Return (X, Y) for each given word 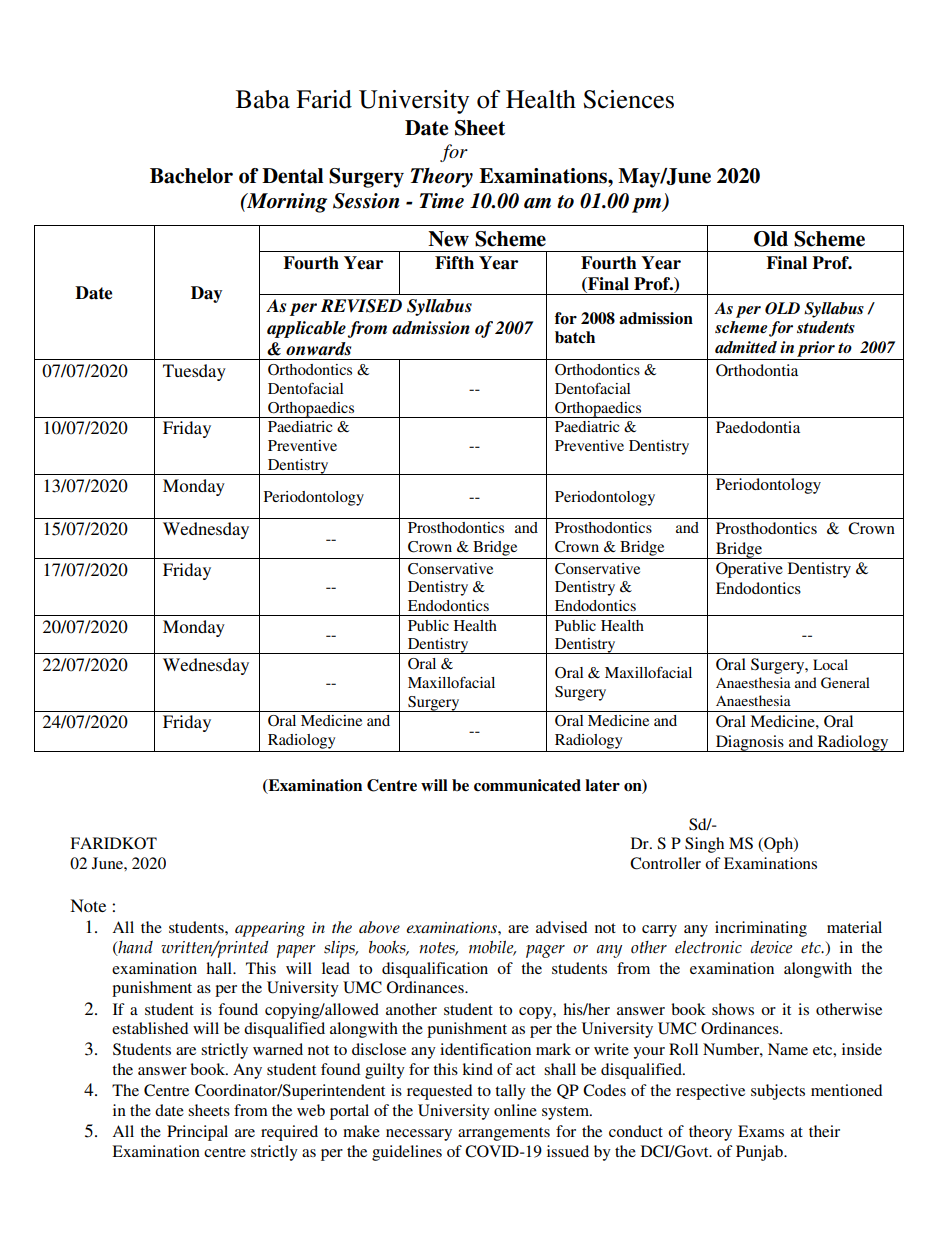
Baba (263, 99)
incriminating (761, 929)
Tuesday (194, 372)
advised (561, 927)
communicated (527, 785)
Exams (761, 1131)
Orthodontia (757, 370)
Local (830, 664)
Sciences (628, 99)
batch (575, 337)
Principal (197, 1133)
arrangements (504, 1134)
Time (442, 201)
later (602, 785)
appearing (270, 929)
